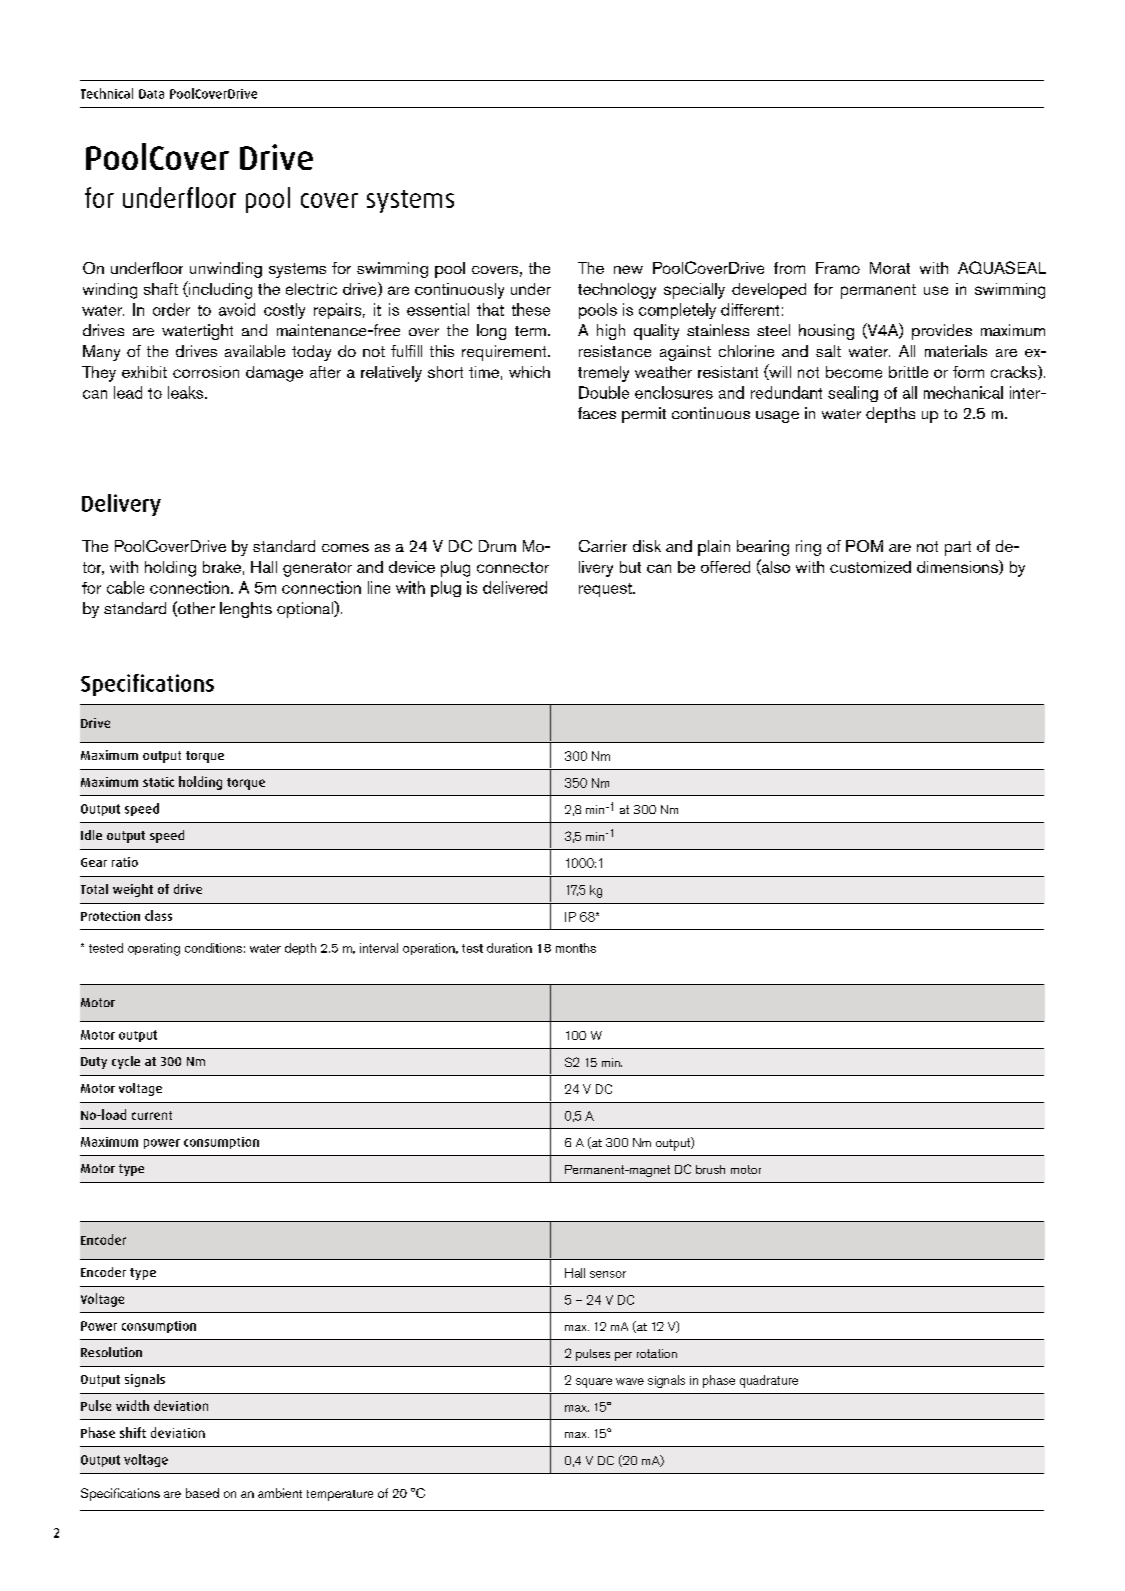 The image size is (1125, 1591). Describe the element at coordinates (576, 948) in the document. I see `months` at that location.
